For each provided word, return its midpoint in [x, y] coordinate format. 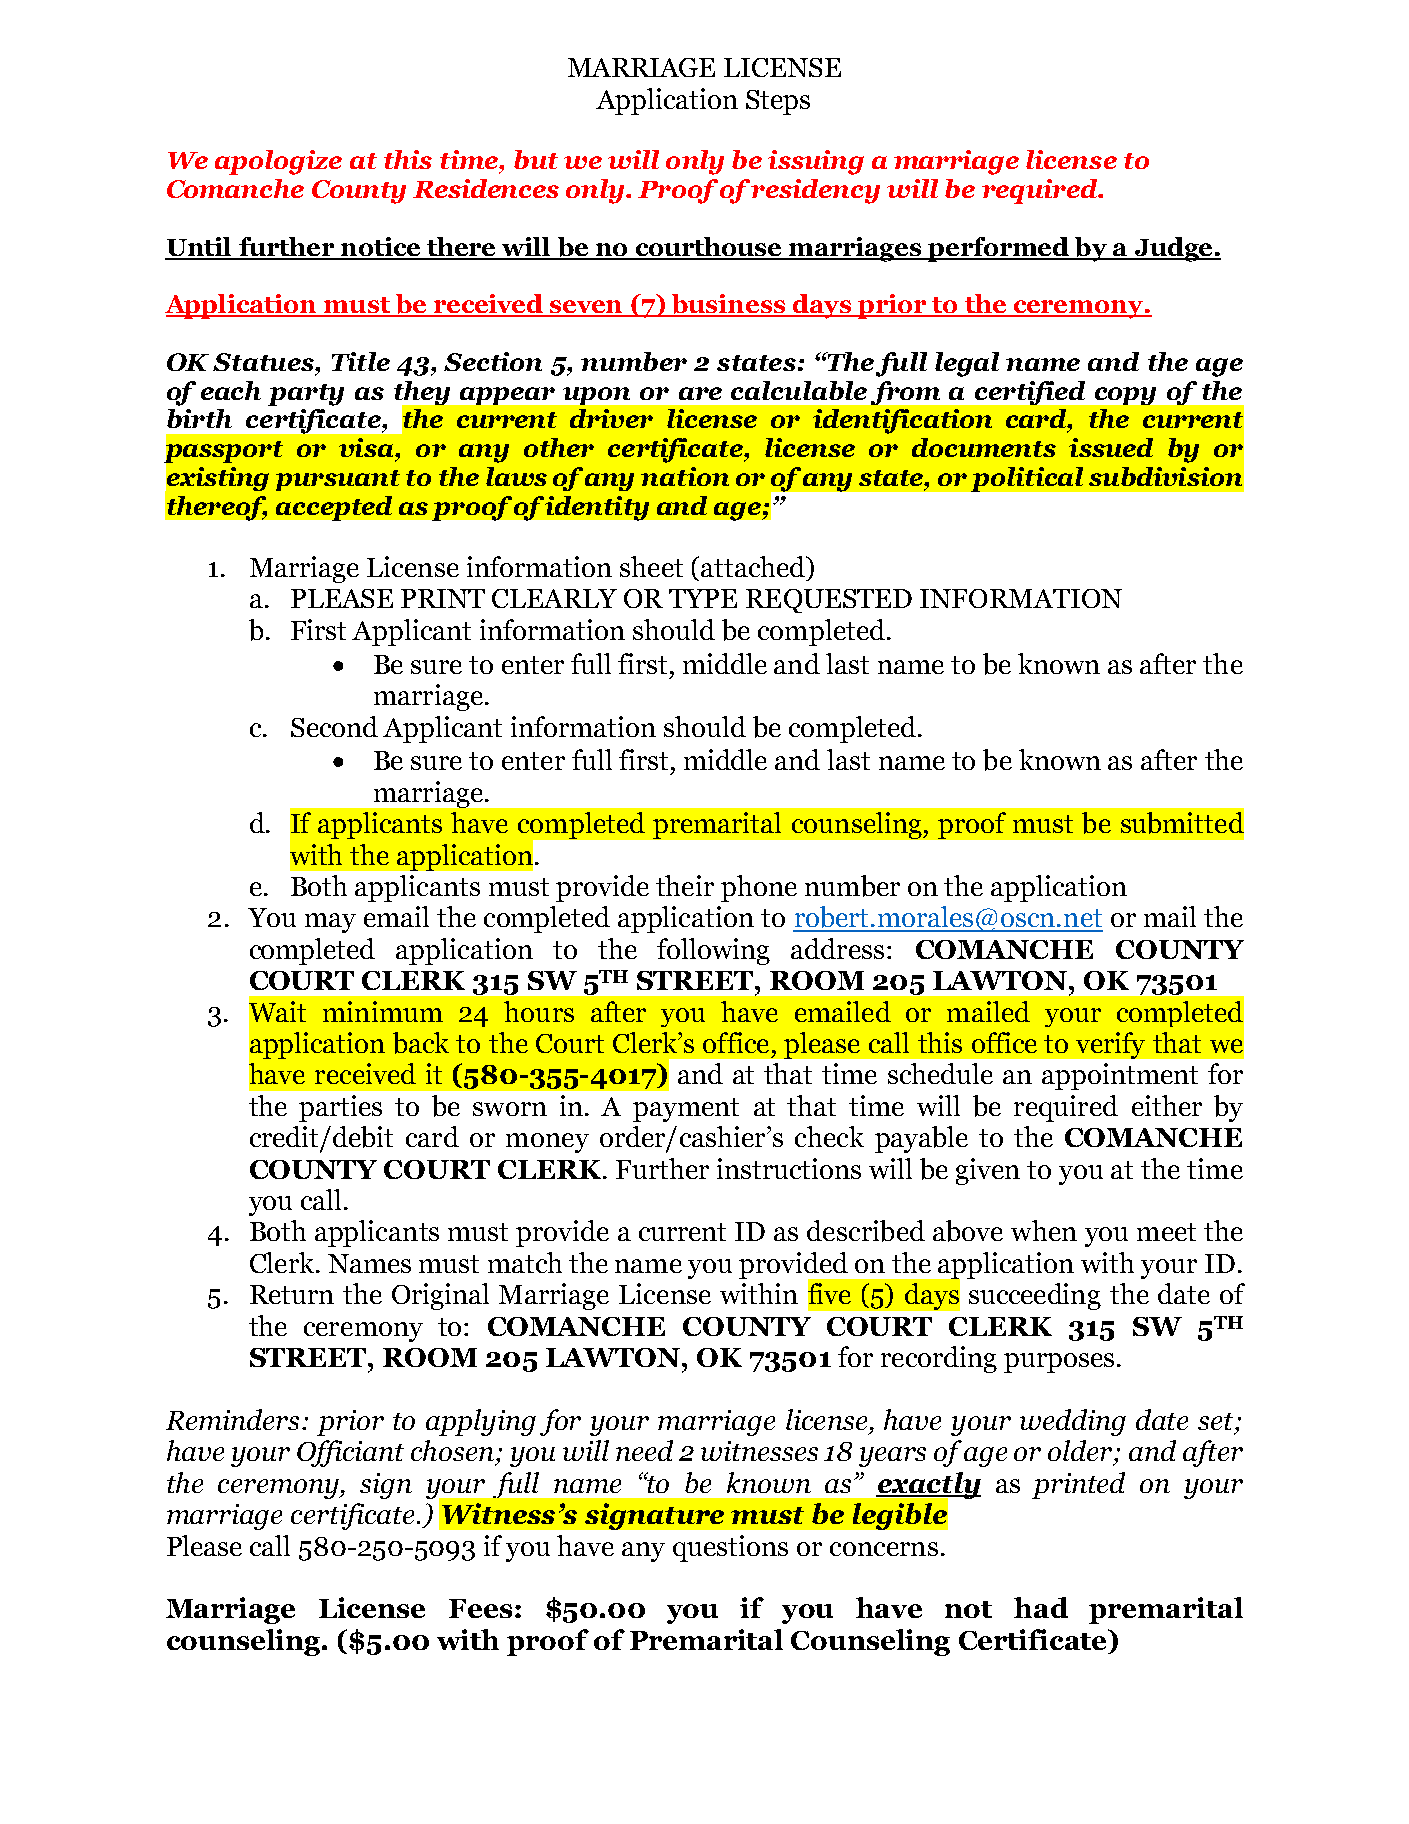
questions [730, 1548]
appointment [1120, 1076]
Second [334, 726]
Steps [778, 102]
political [1027, 479]
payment [686, 1110]
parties [340, 1108]
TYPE [703, 598]
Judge [1173, 249]
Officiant [350, 1453]
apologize [278, 162]
